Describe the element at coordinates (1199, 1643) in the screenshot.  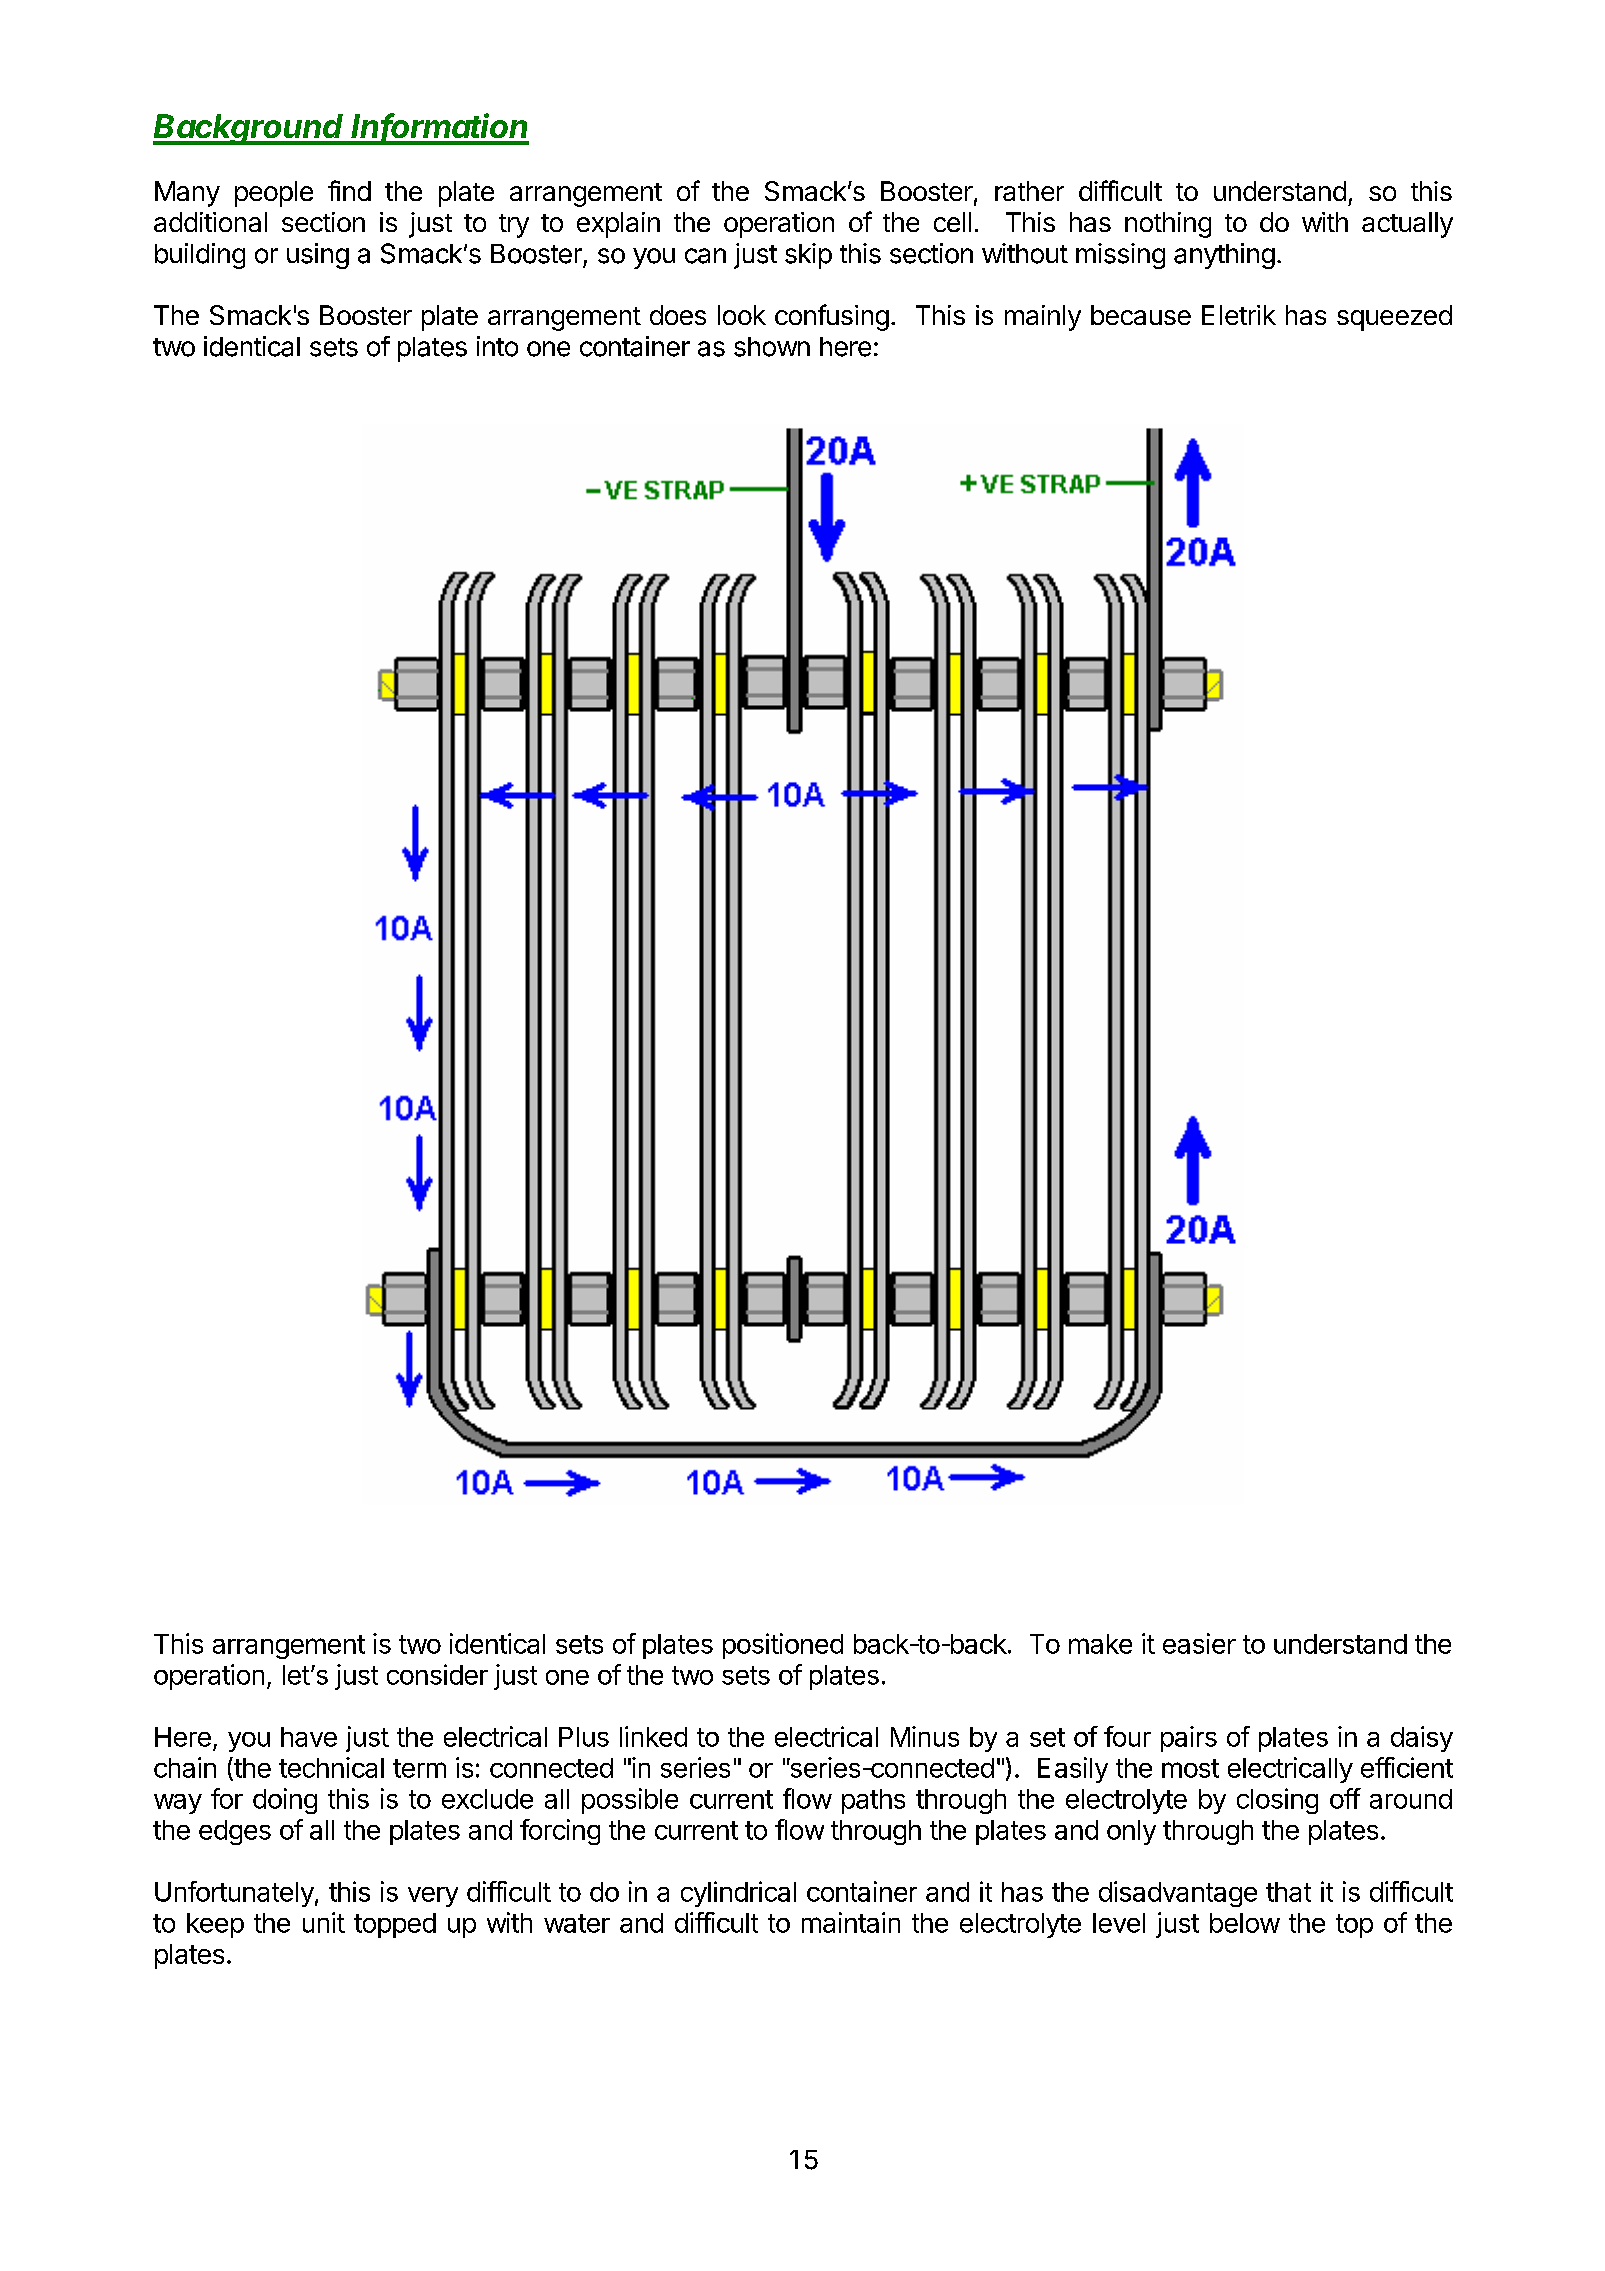
I see `easier` at that location.
